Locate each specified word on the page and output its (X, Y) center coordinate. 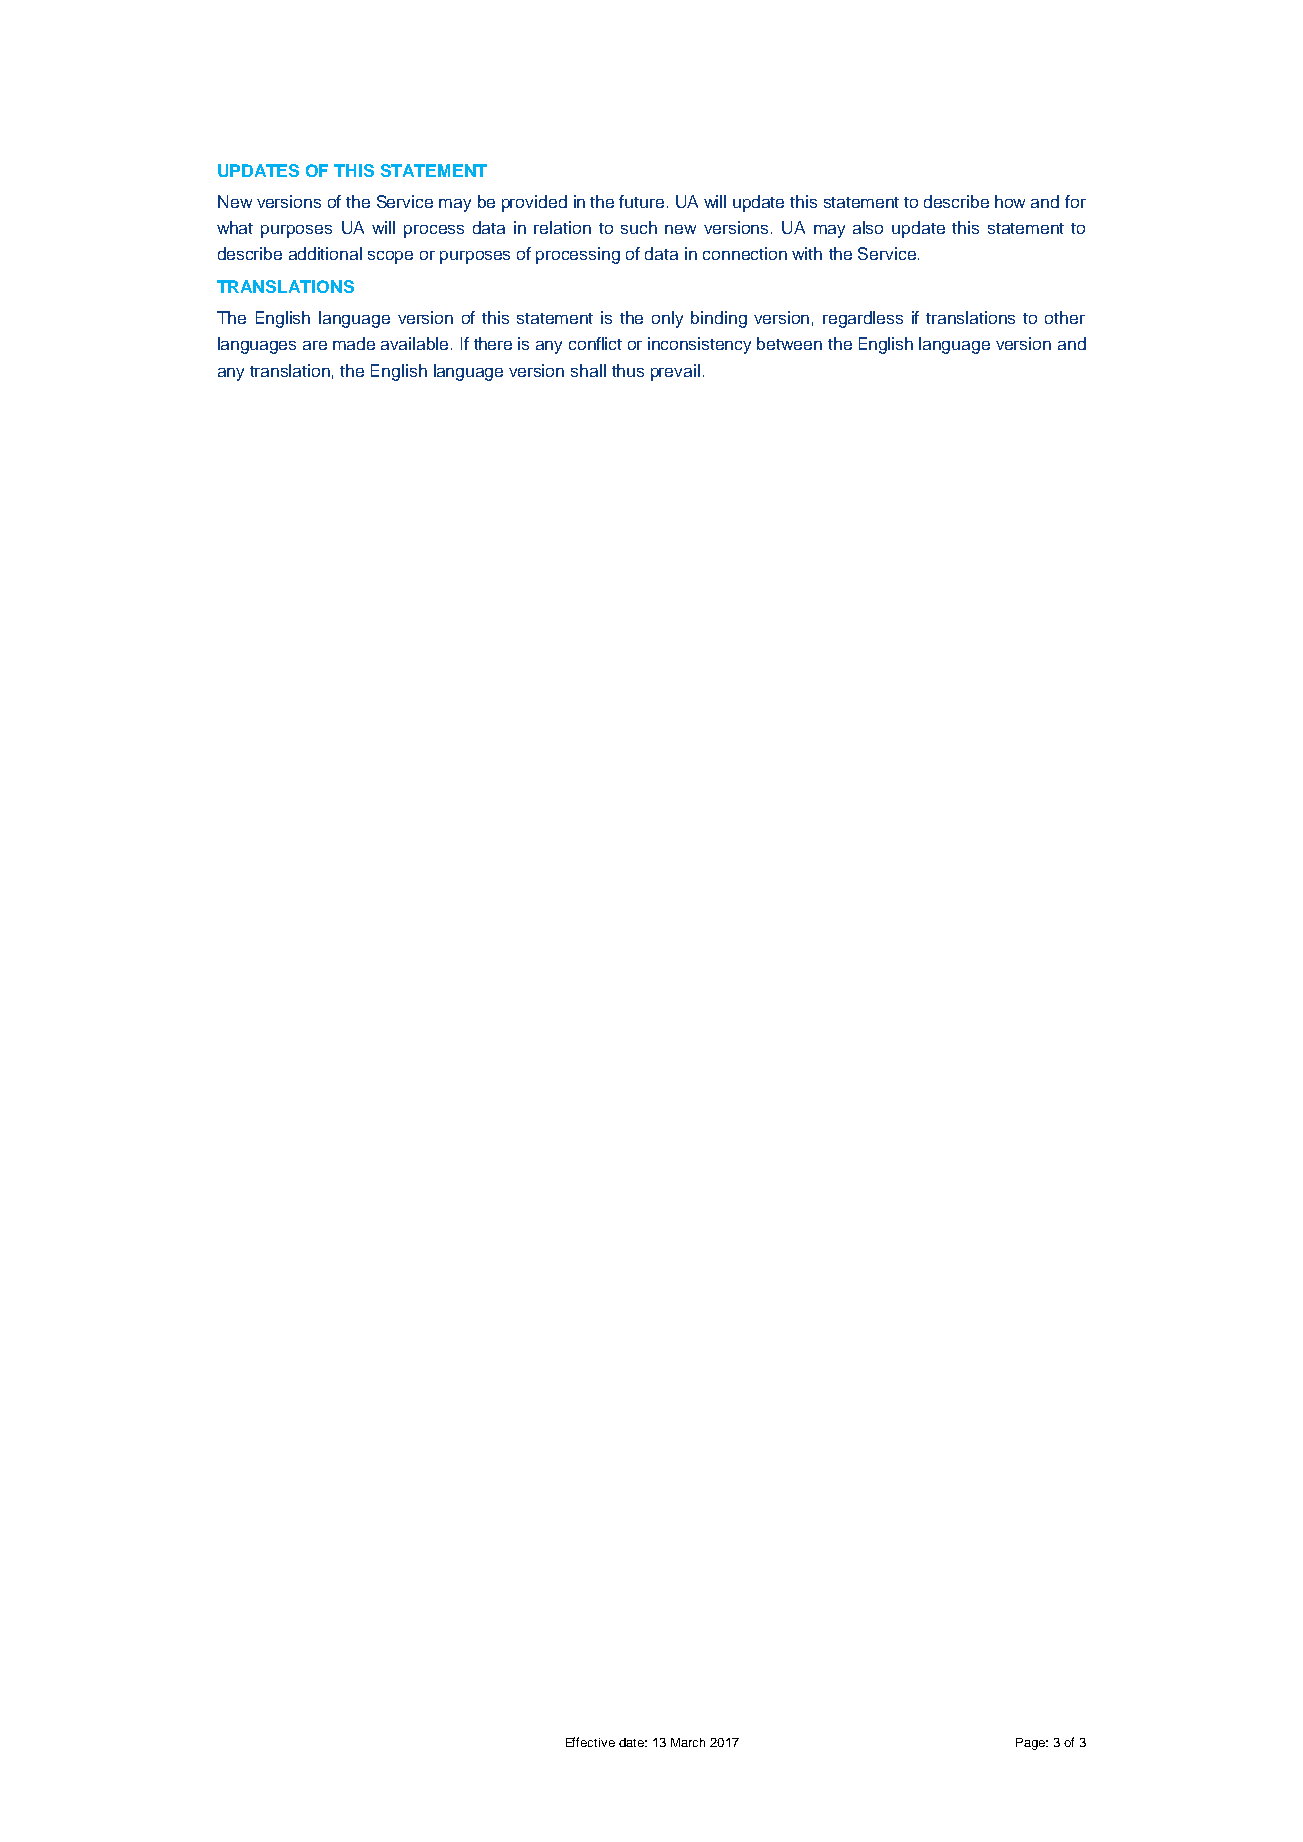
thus (628, 370)
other (1065, 317)
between (789, 343)
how (1010, 201)
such (639, 227)
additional (325, 253)
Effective (590, 1742)
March (688, 1742)
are (315, 345)
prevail (675, 372)
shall (588, 370)
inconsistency (699, 345)
